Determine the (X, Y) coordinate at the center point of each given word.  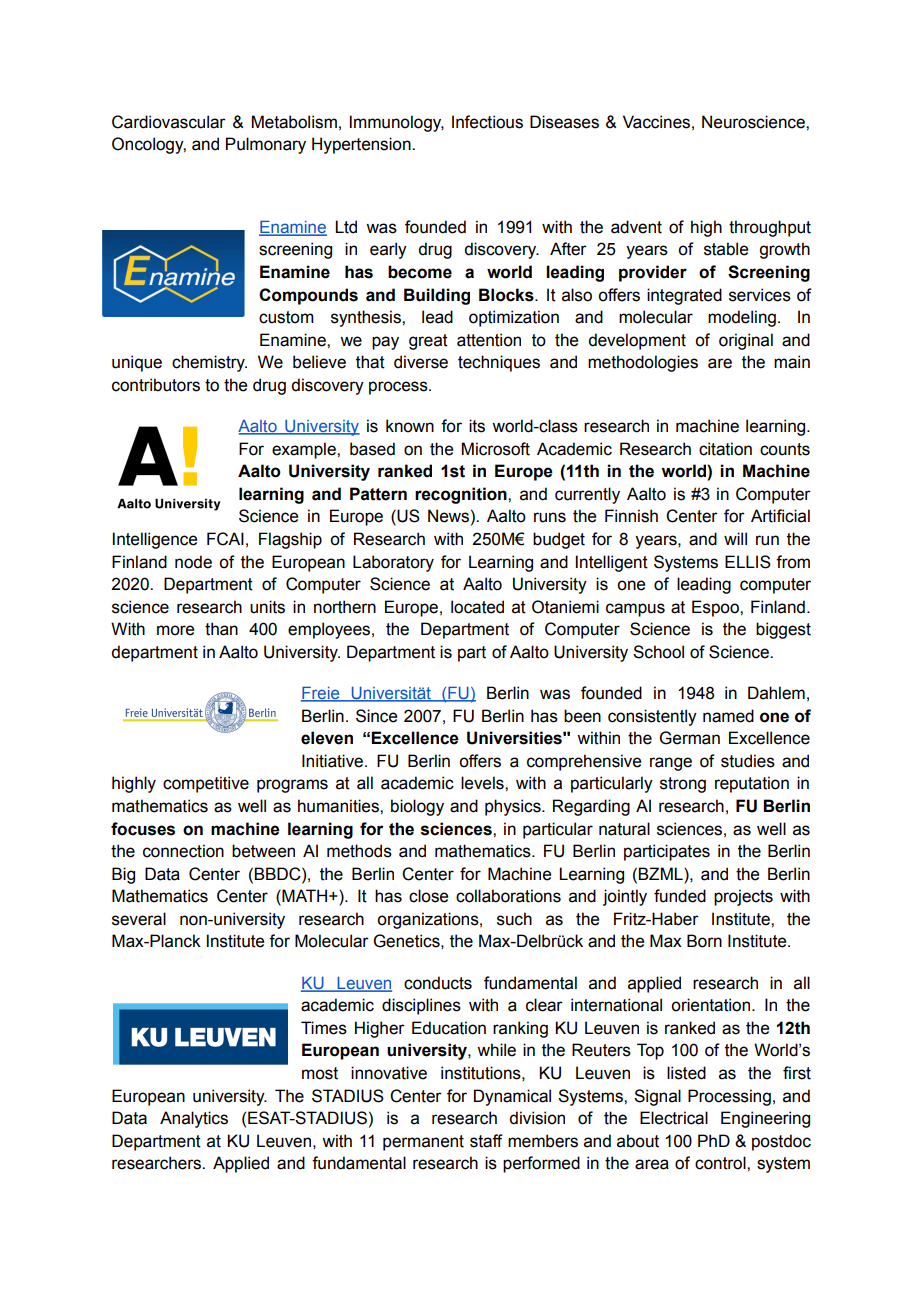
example (305, 450)
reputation (752, 784)
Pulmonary (266, 145)
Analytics (194, 1119)
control (721, 1163)
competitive (206, 784)
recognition (462, 495)
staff (486, 1141)
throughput (770, 228)
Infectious (487, 122)
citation (725, 449)
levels (483, 783)
